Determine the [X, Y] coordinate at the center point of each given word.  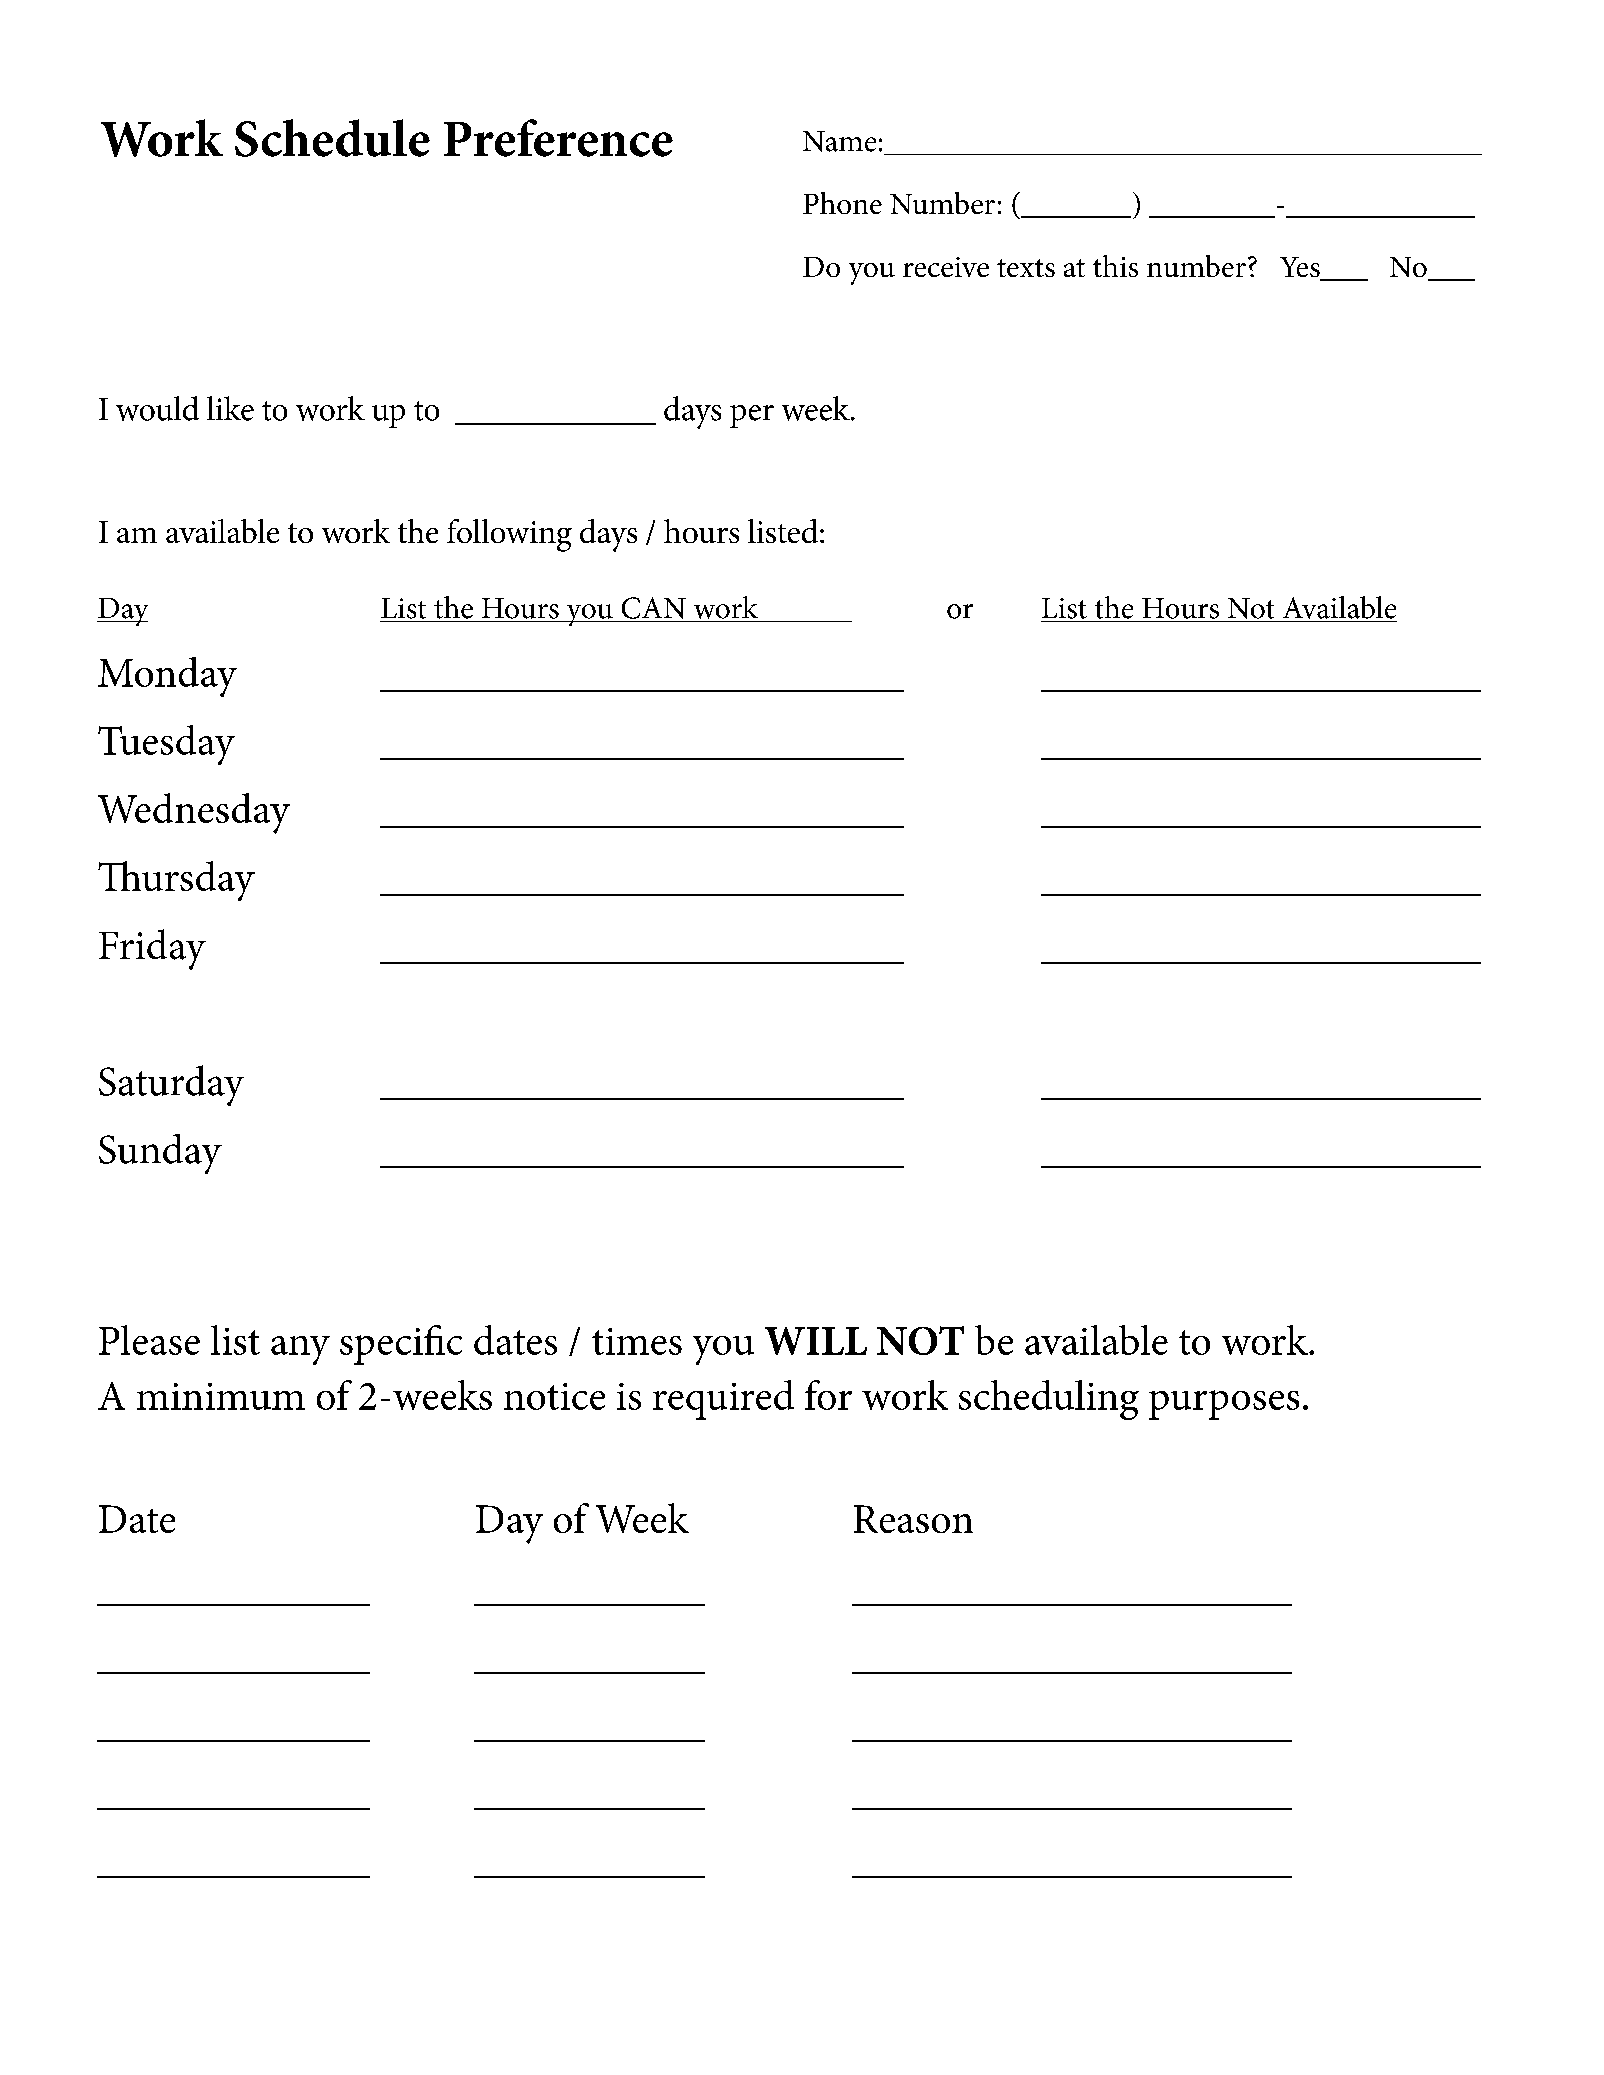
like [230, 408]
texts [1026, 268]
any [300, 1350]
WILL [816, 1341]
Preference [558, 138]
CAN [654, 608]
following [509, 535]
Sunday [160, 1154]
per [752, 416]
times [637, 1341]
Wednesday [194, 813]
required [723, 1400]
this [1115, 266]
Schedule [332, 138]
